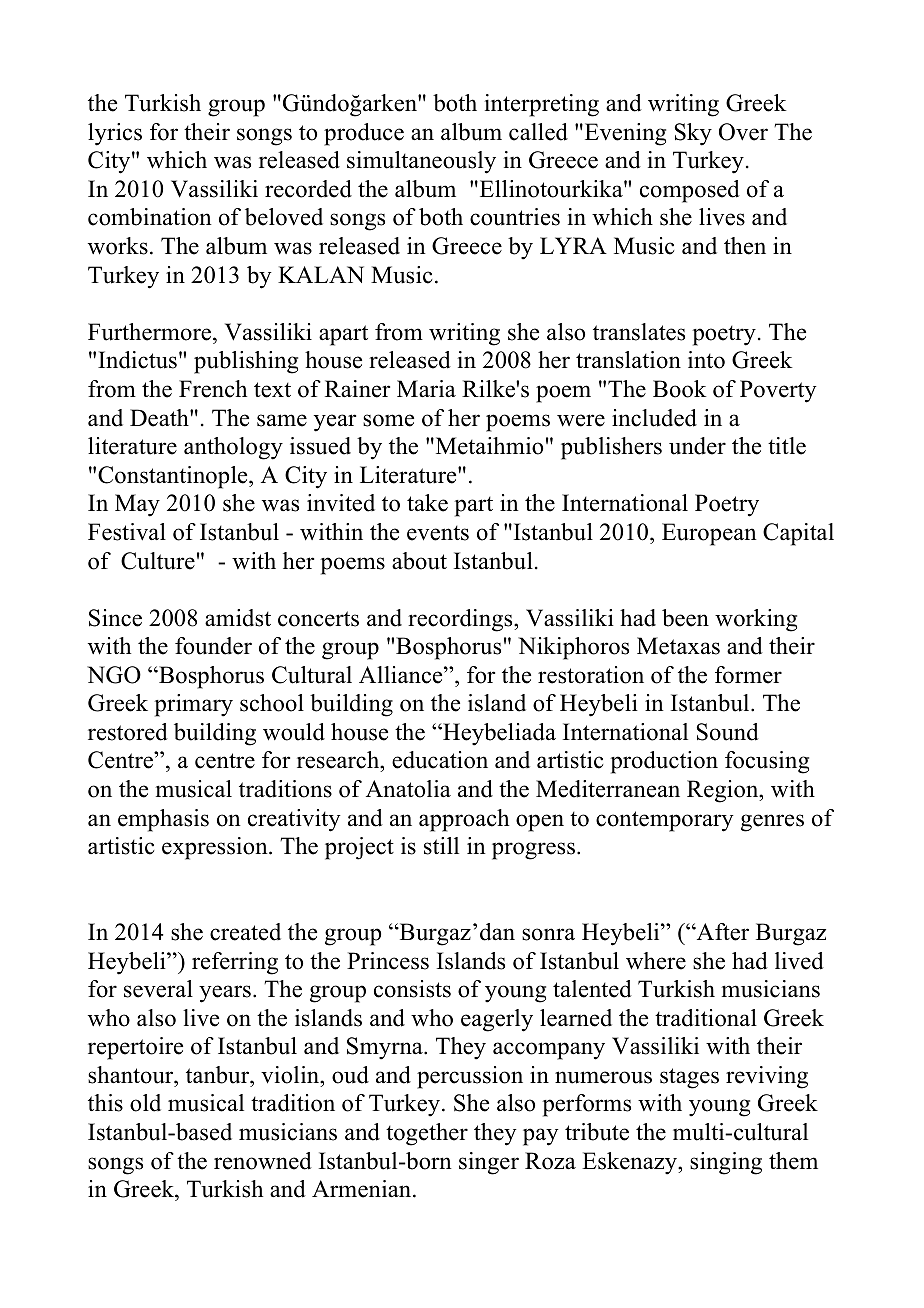  I want to click on together, so click(427, 1134).
